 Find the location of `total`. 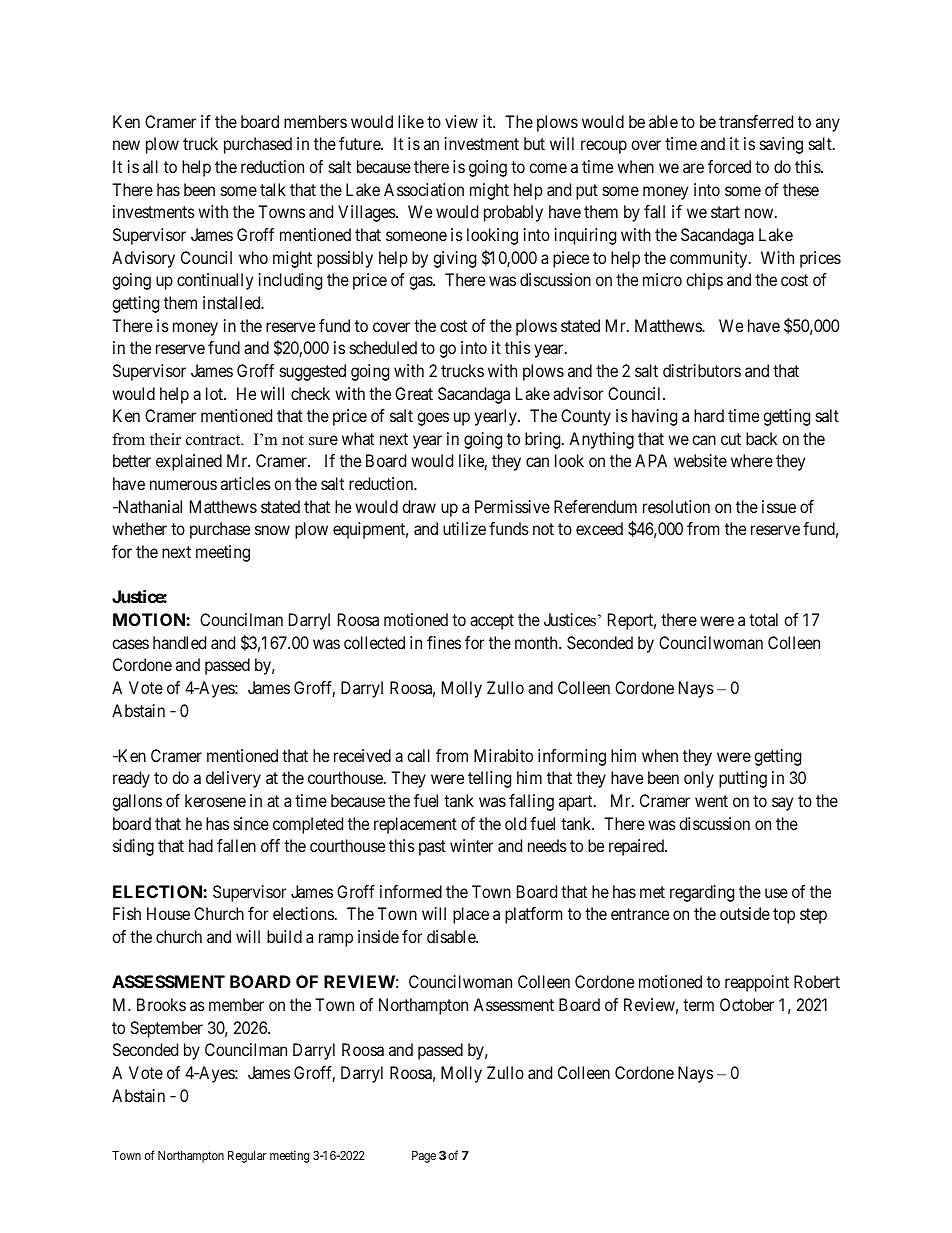

total is located at coordinates (763, 619).
